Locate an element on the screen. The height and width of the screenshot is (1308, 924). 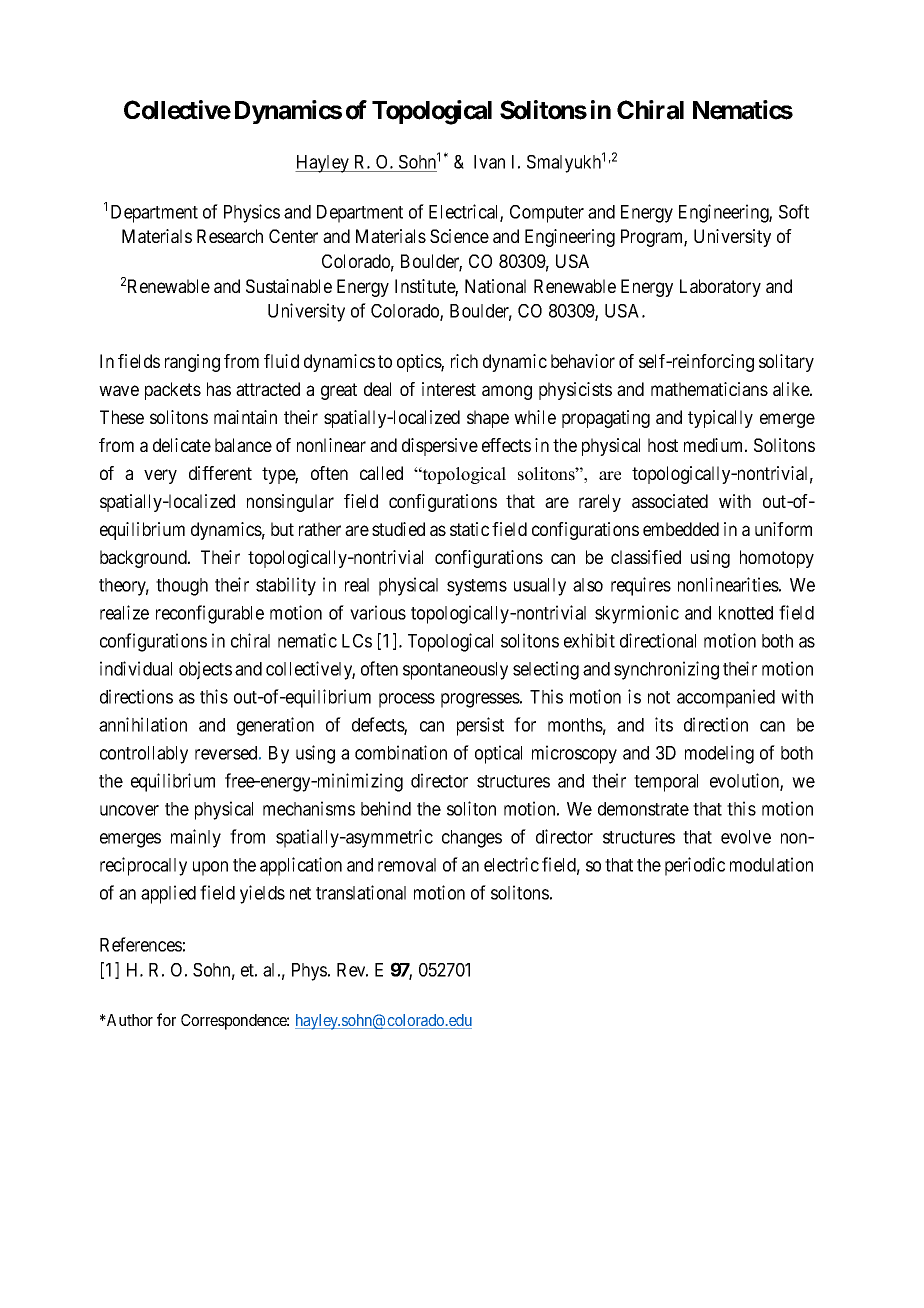
systems is located at coordinates (477, 587).
